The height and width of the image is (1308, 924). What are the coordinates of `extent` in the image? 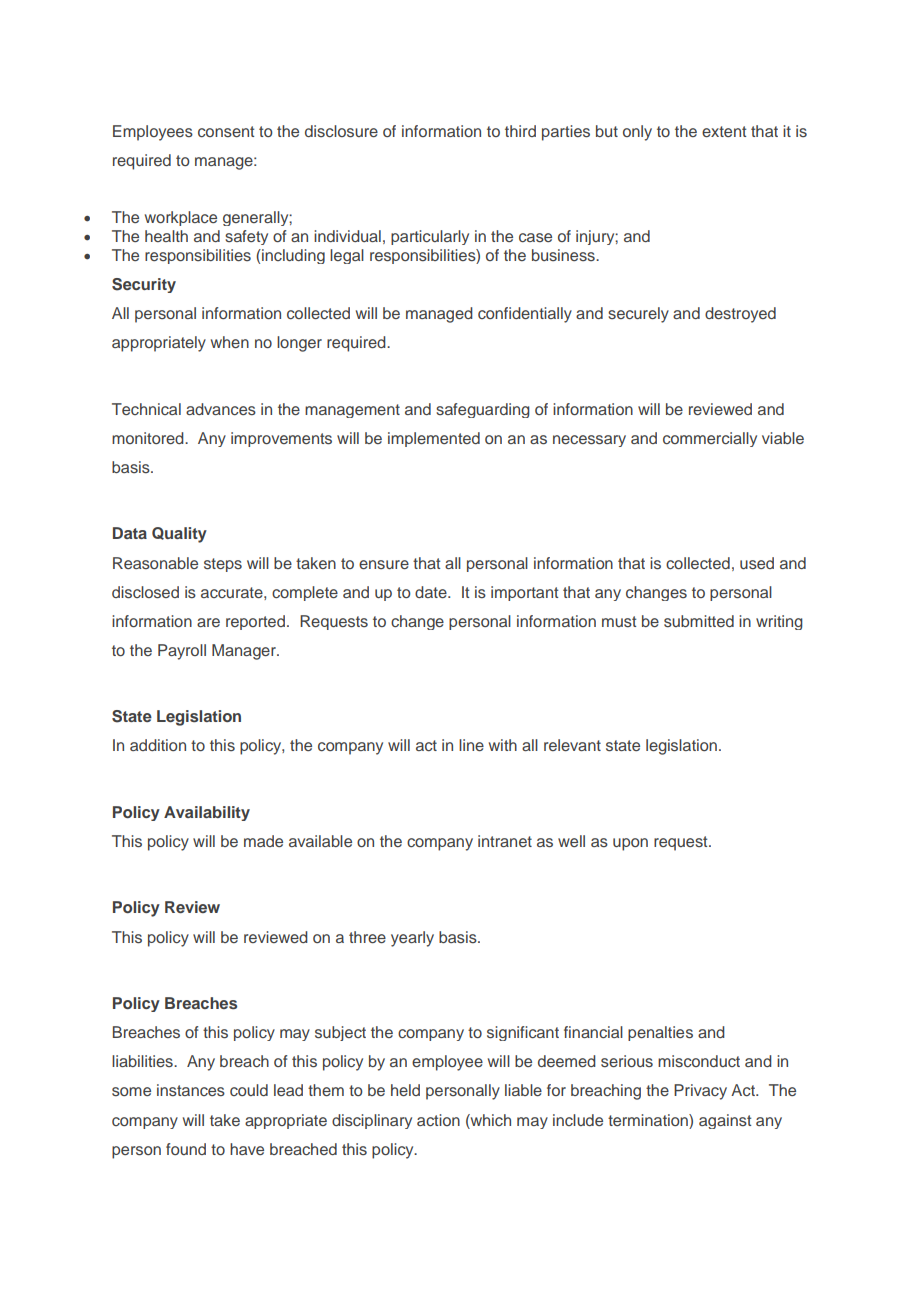 It's located at (724, 131).
